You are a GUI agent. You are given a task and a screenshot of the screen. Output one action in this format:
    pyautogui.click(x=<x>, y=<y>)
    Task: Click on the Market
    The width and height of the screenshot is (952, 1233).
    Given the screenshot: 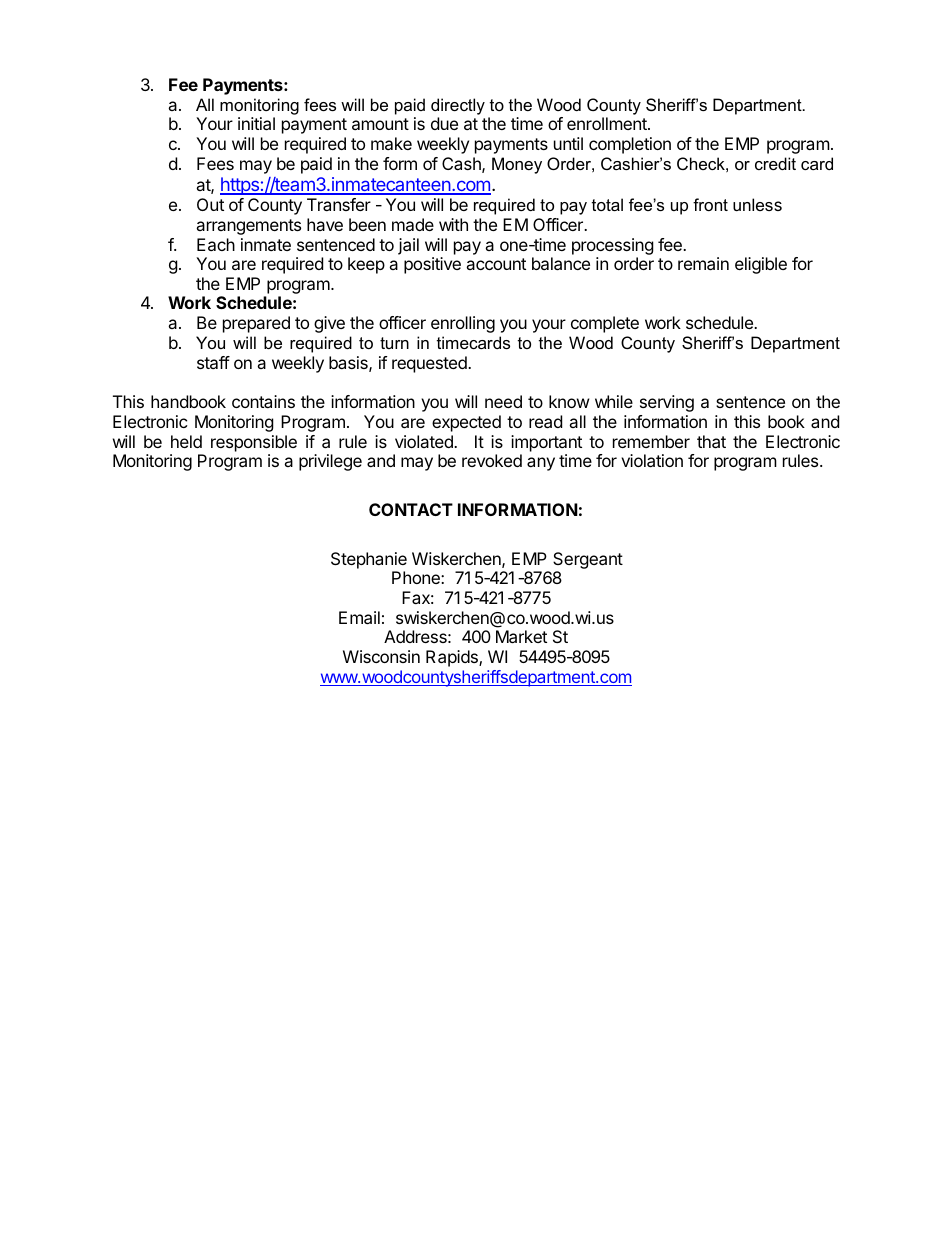 What is the action you would take?
    pyautogui.click(x=521, y=636)
